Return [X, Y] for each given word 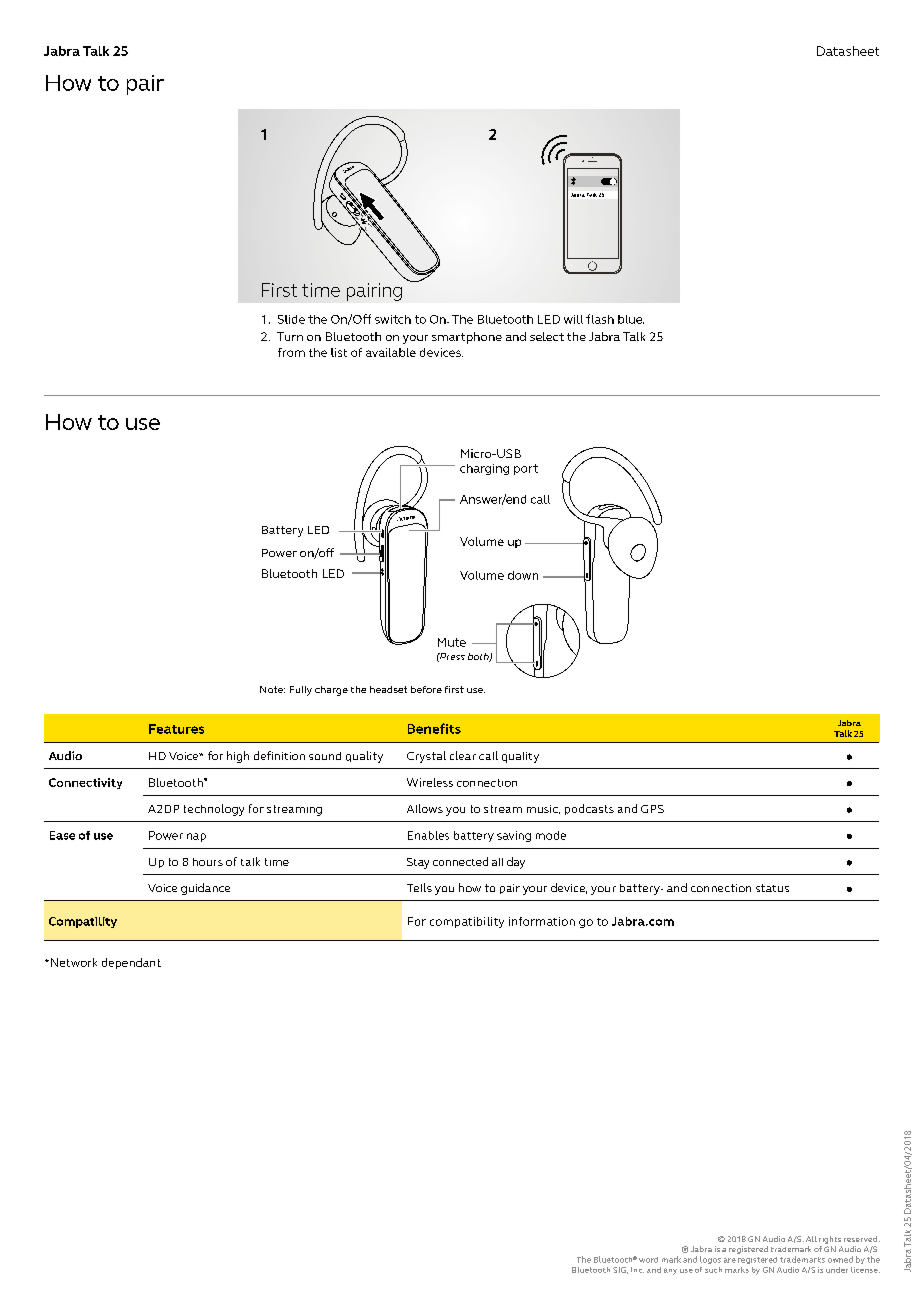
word [648, 1260]
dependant [131, 963]
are [730, 1260]
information [542, 921]
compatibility [467, 922]
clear [463, 755]
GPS [652, 809]
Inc [637, 1270]
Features [176, 729]
